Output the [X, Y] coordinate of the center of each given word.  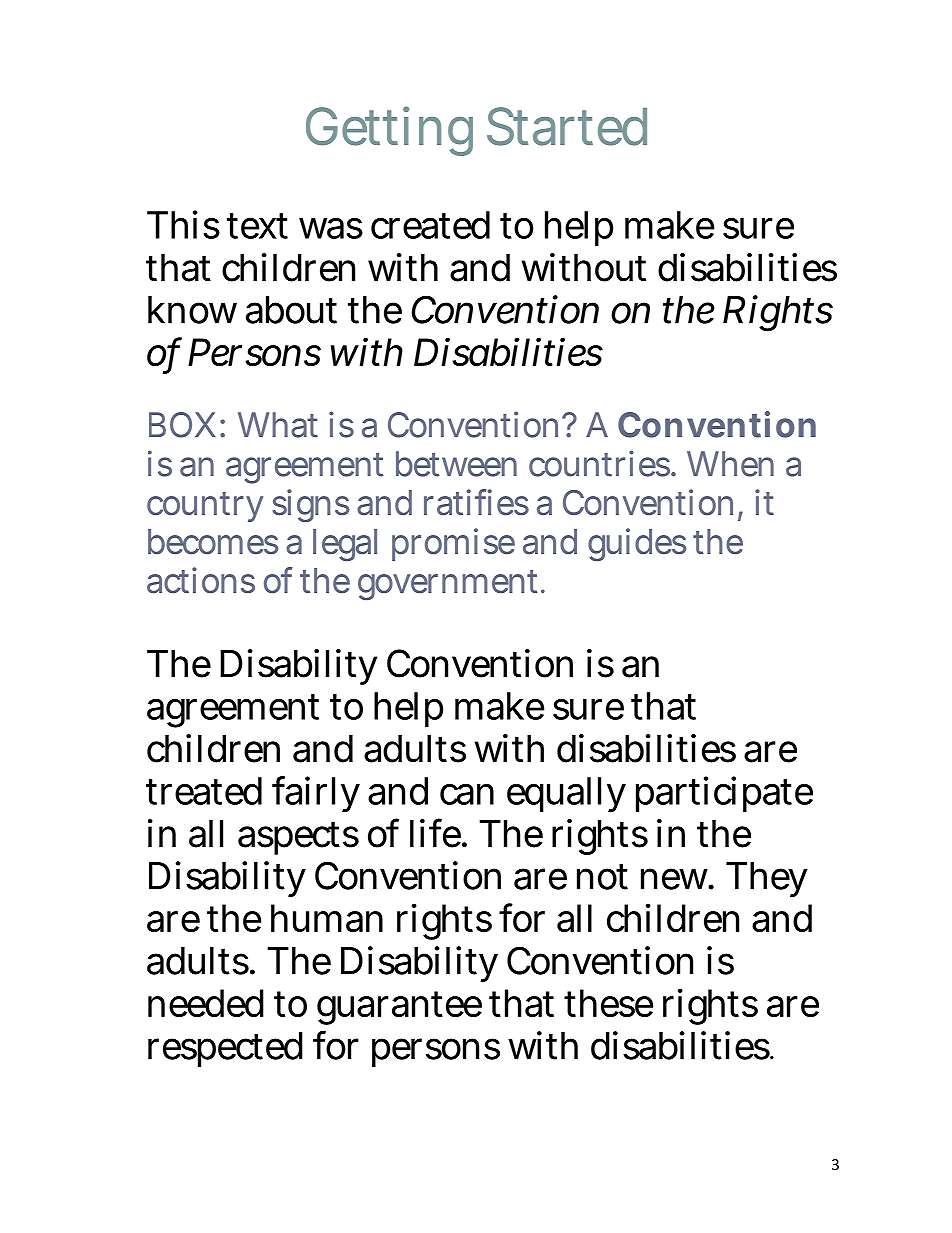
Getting [389, 131]
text [257, 226]
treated [204, 791]
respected [225, 1049]
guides [637, 545]
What [278, 425]
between [456, 464]
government [450, 585]
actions [201, 580]
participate [724, 794]
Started [567, 126]
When [730, 464]
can [467, 794]
